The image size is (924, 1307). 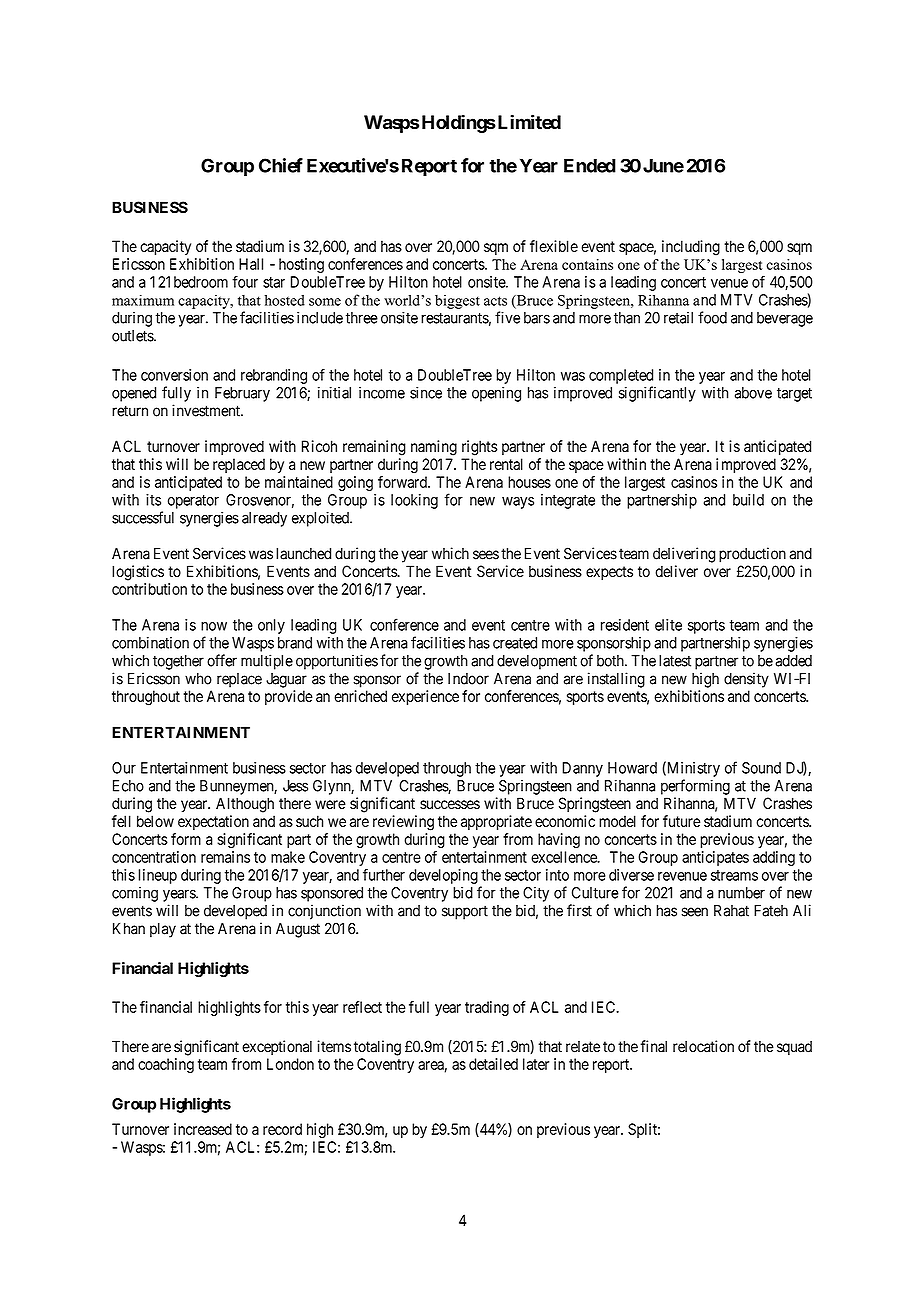 I want to click on created, so click(x=515, y=643).
